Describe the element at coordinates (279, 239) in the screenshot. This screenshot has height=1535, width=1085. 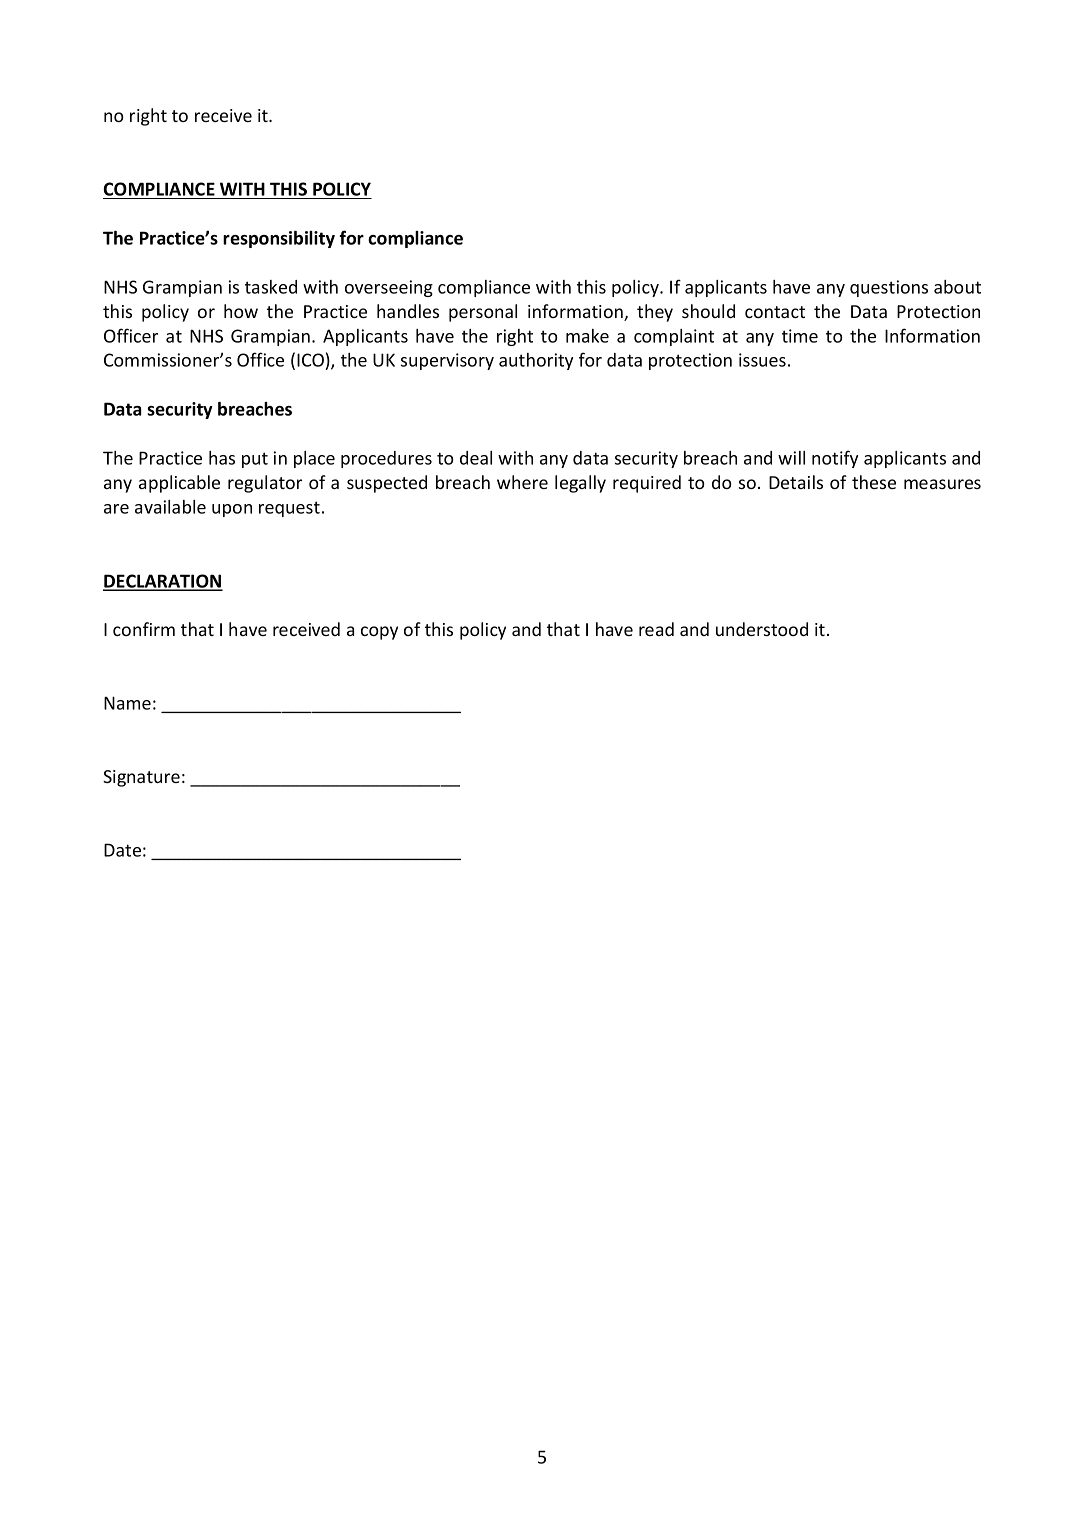
I see `responsibility` at that location.
